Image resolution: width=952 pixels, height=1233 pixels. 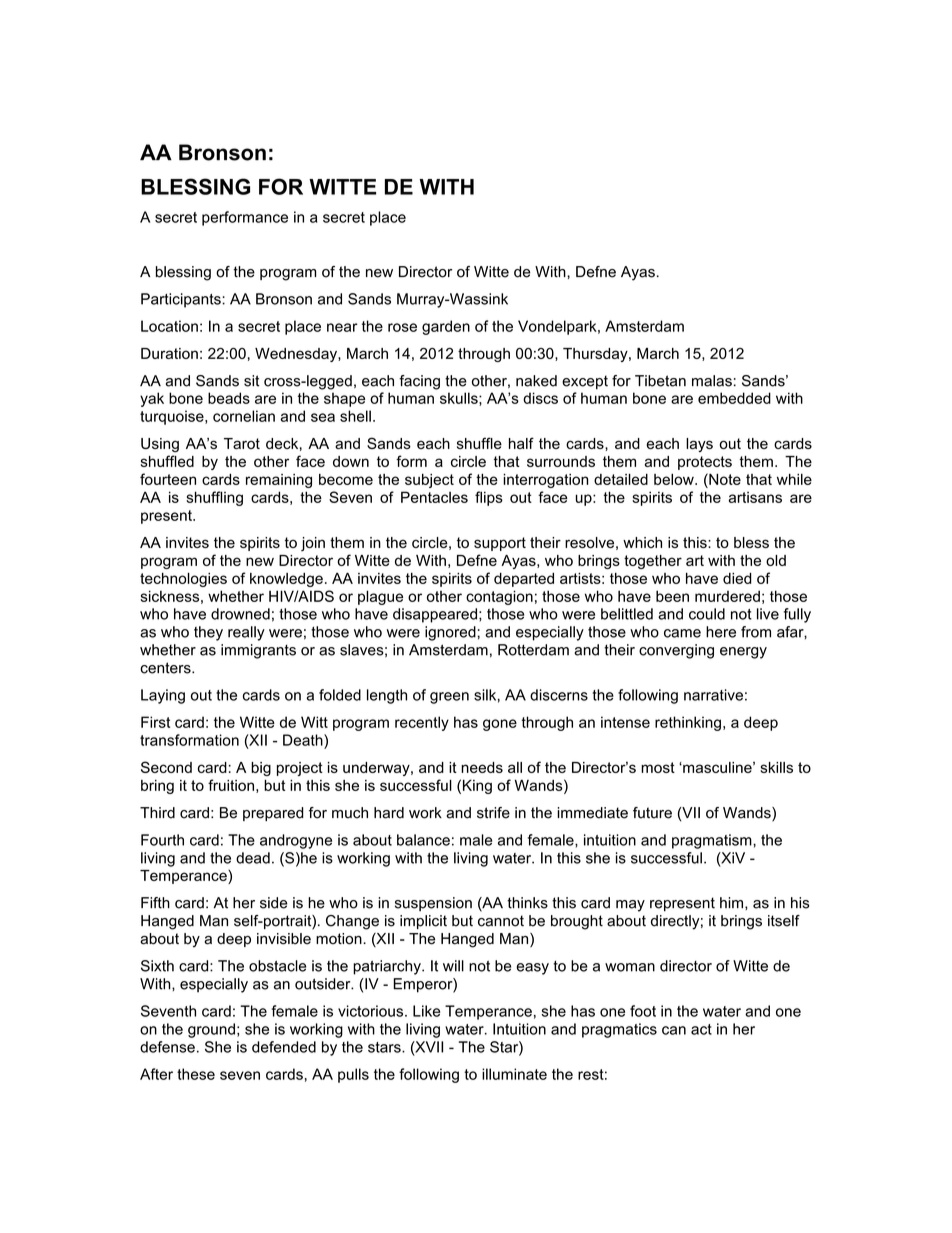 What do you see at coordinates (493, 813) in the page?
I see `strife` at bounding box center [493, 813].
